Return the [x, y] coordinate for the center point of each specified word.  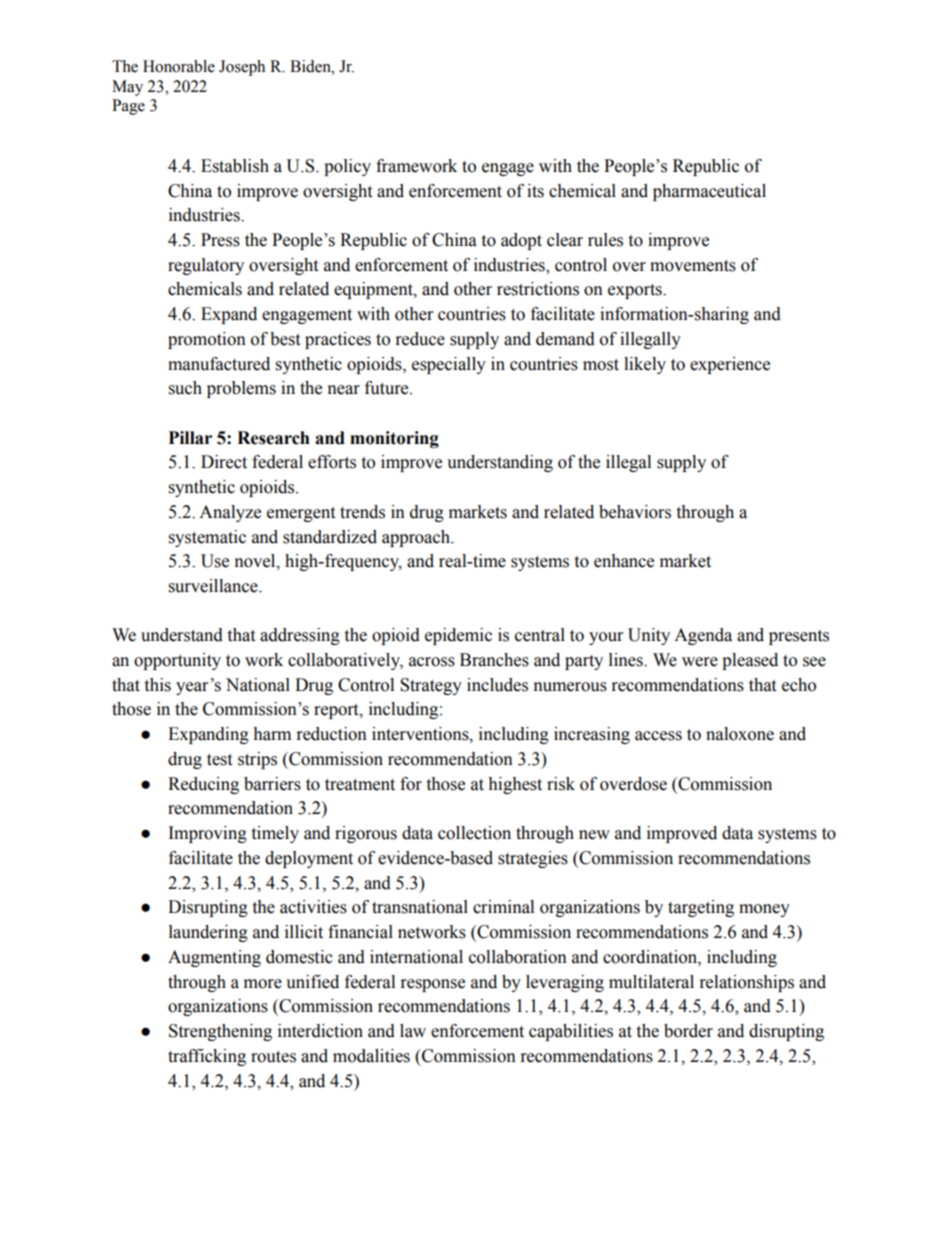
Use [215, 561]
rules [605, 240]
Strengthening [220, 1032]
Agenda [703, 636]
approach [417, 538]
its [535, 191]
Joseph [242, 68]
